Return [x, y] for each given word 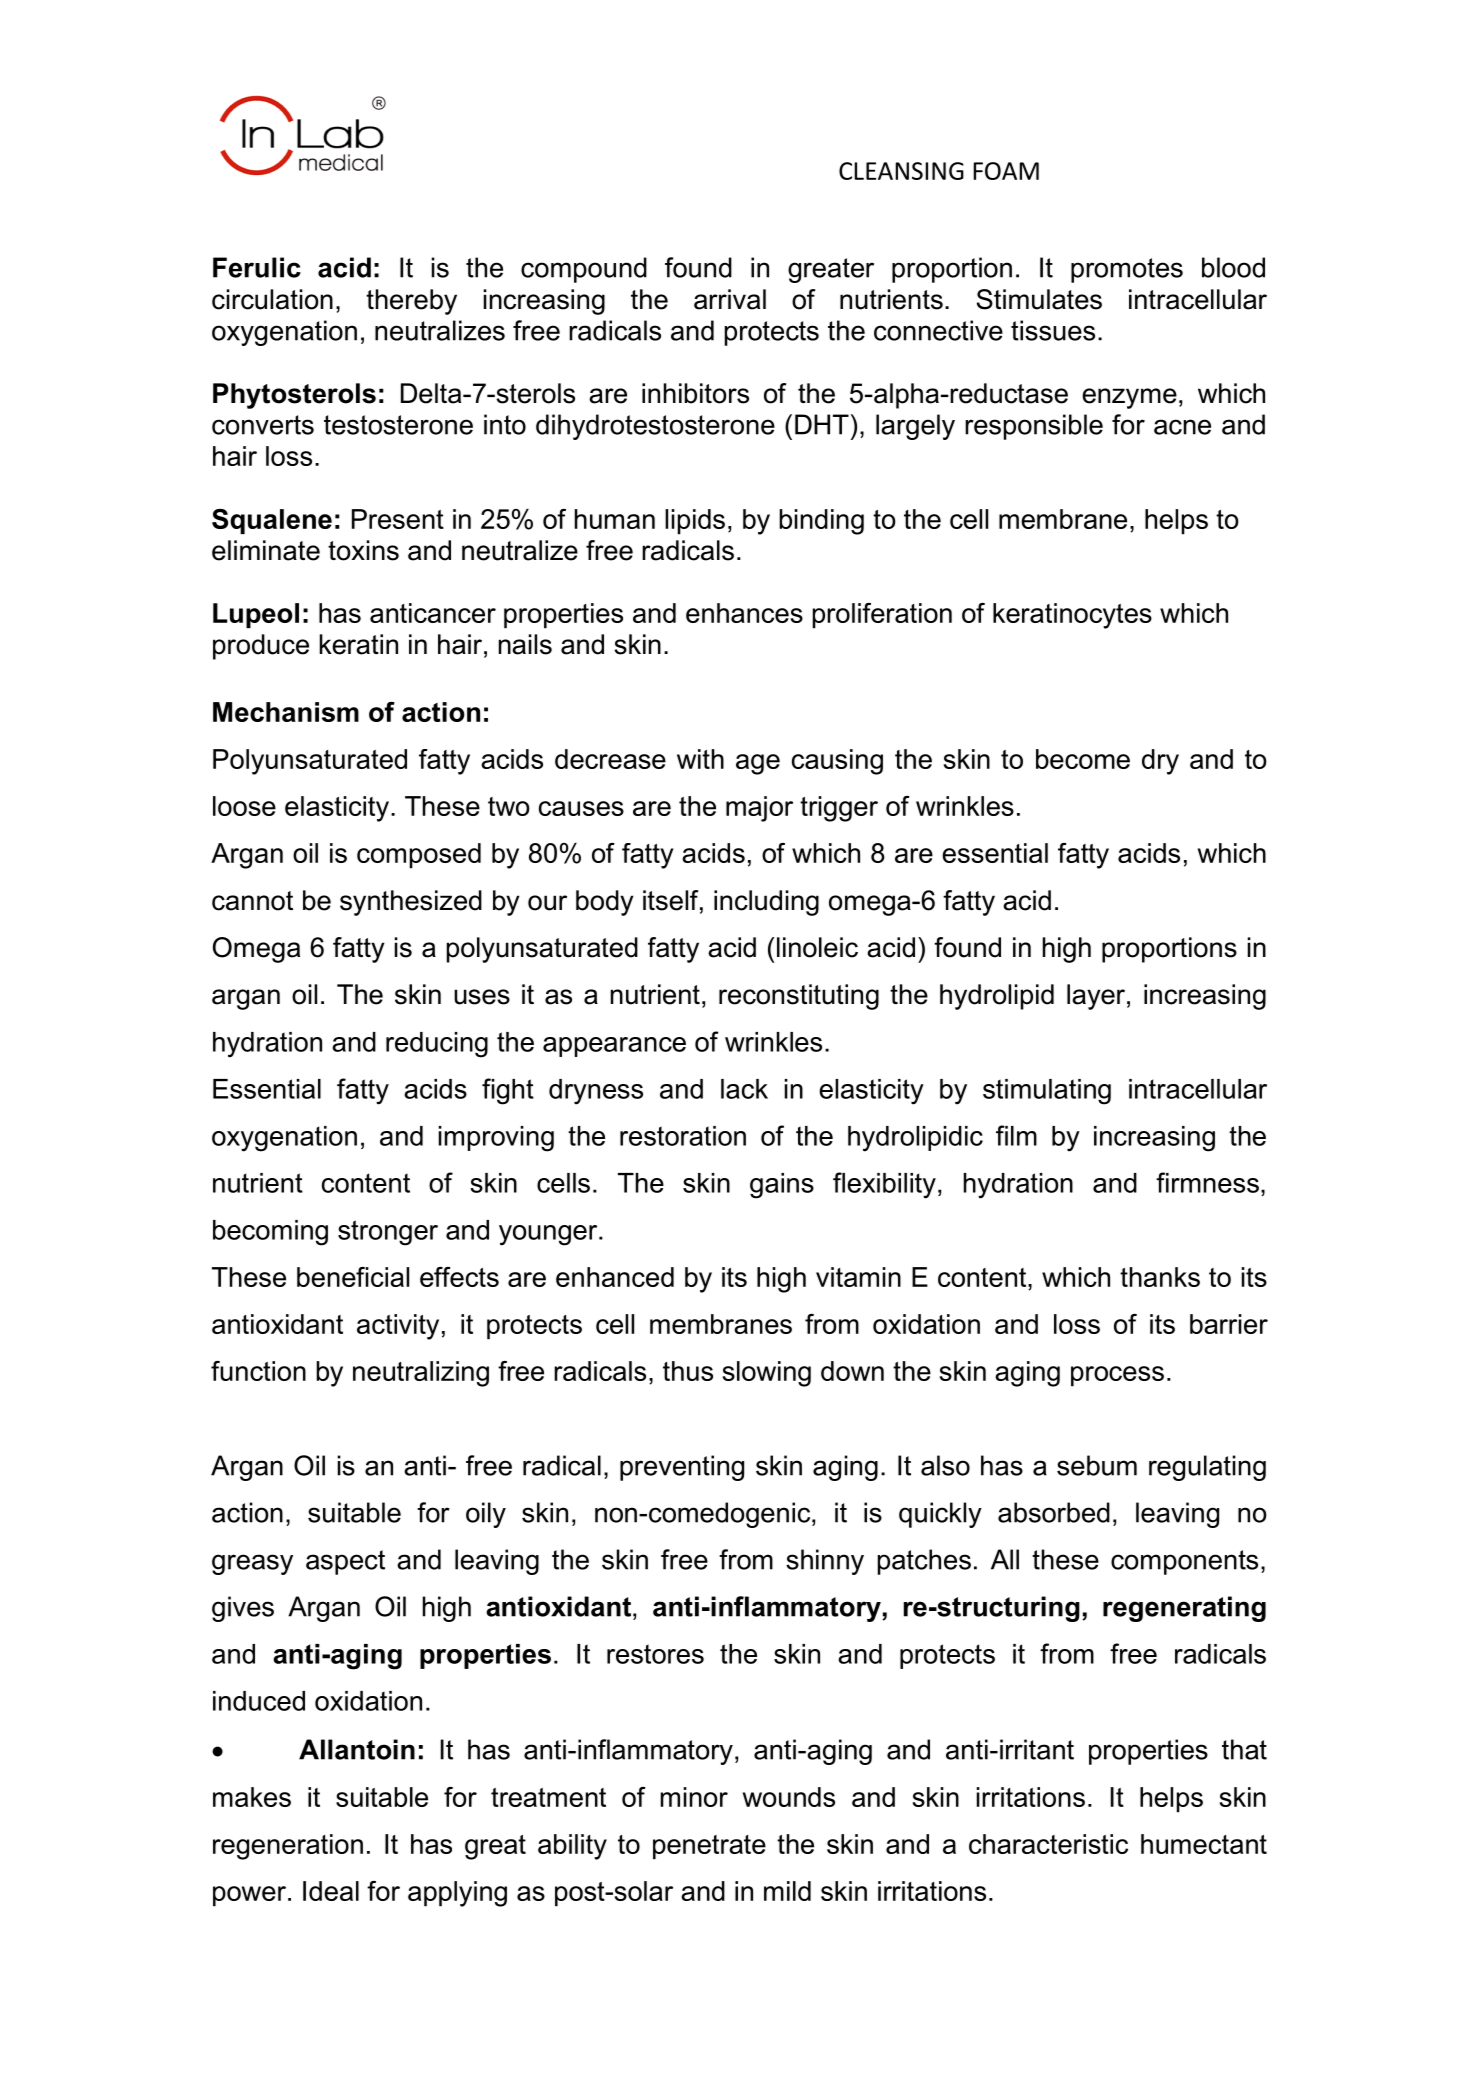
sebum [1097, 1465]
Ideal [331, 1891]
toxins [363, 550]
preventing [682, 1468]
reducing [437, 1045]
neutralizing [421, 1374]
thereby [411, 302]
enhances [744, 613]
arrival [730, 299]
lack [744, 1089]
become [1083, 759]
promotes [1127, 270]
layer [1096, 997]
